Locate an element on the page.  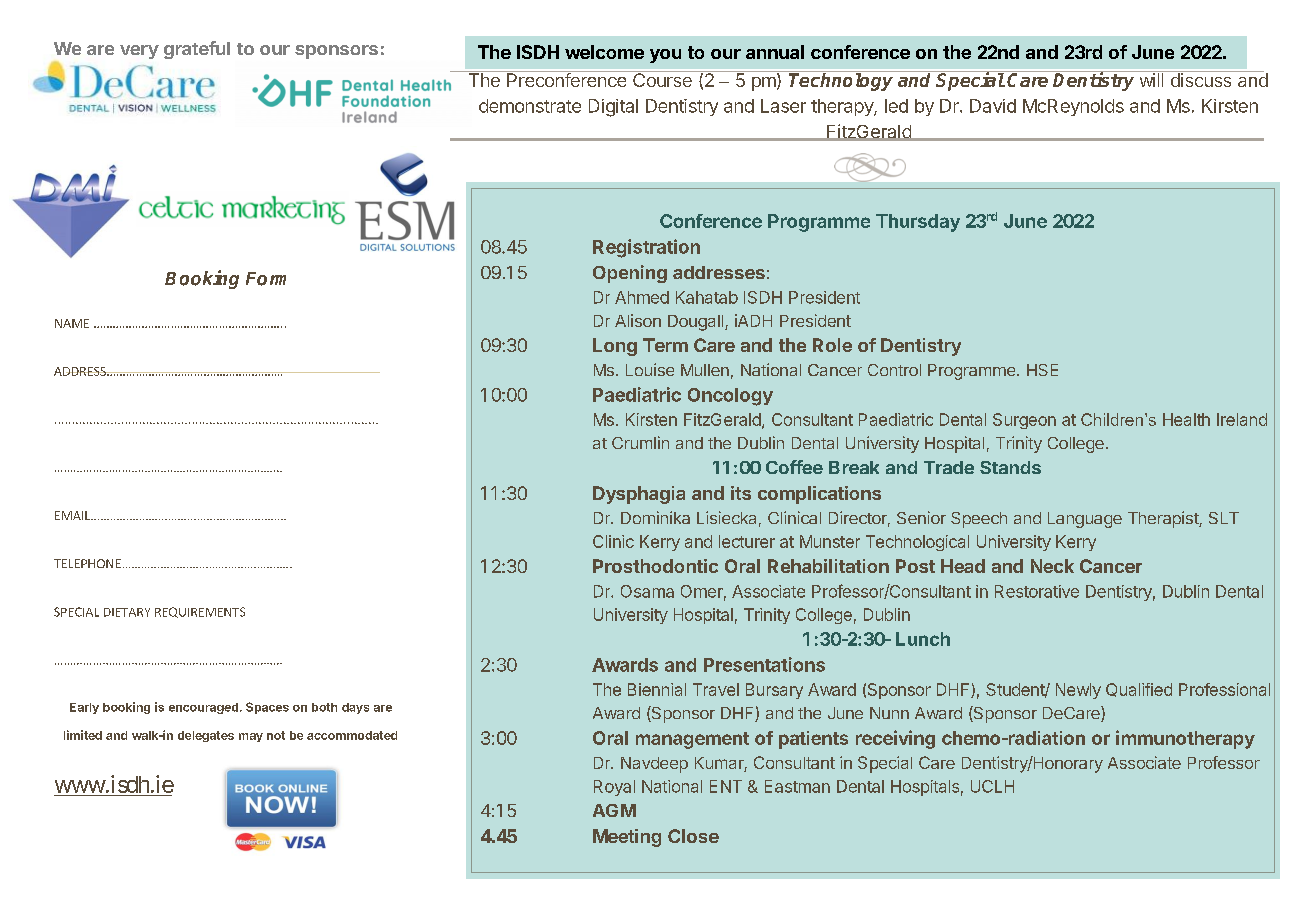
HSE is located at coordinates (1042, 370).
